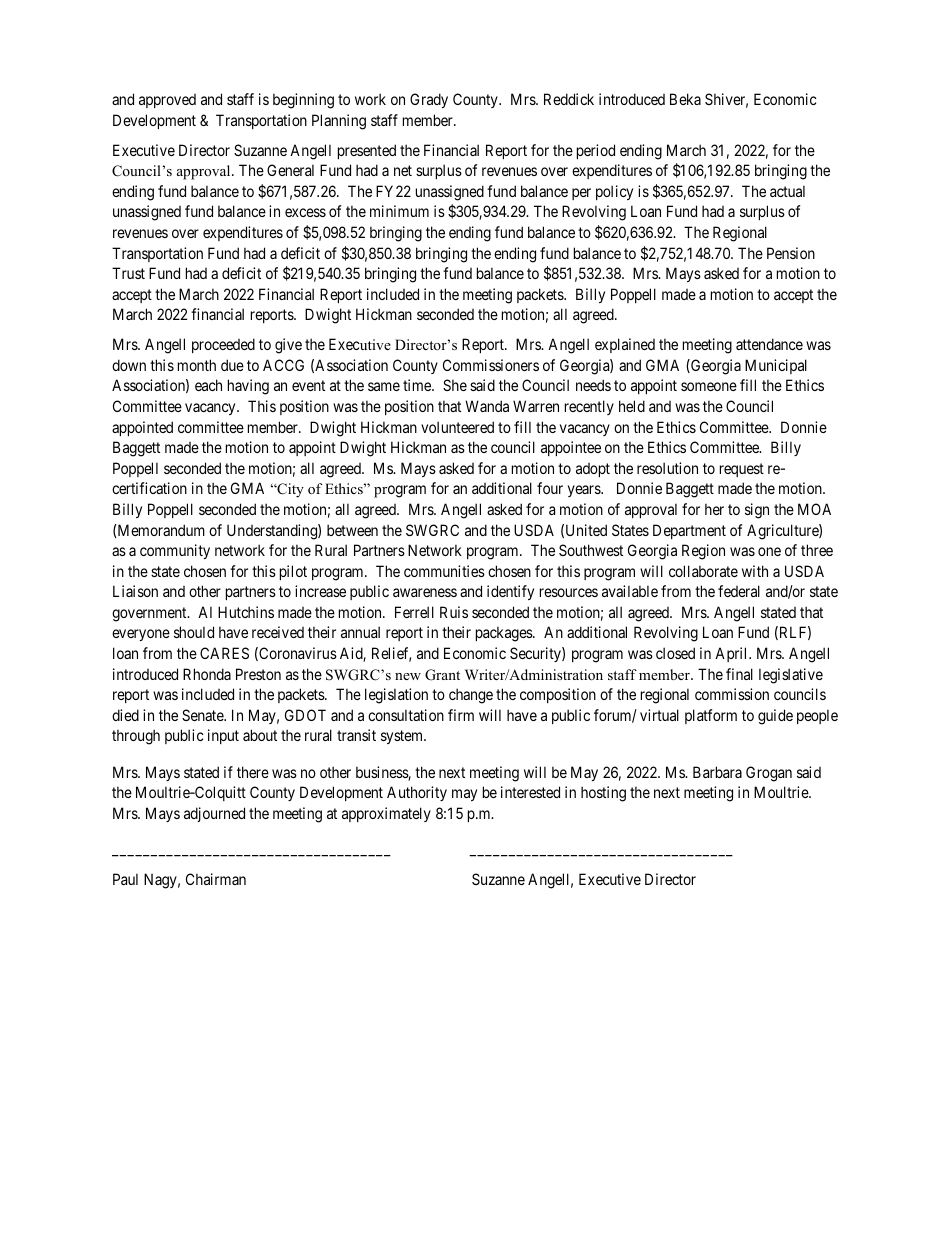  What do you see at coordinates (167, 101) in the document?
I see `approved` at bounding box center [167, 101].
